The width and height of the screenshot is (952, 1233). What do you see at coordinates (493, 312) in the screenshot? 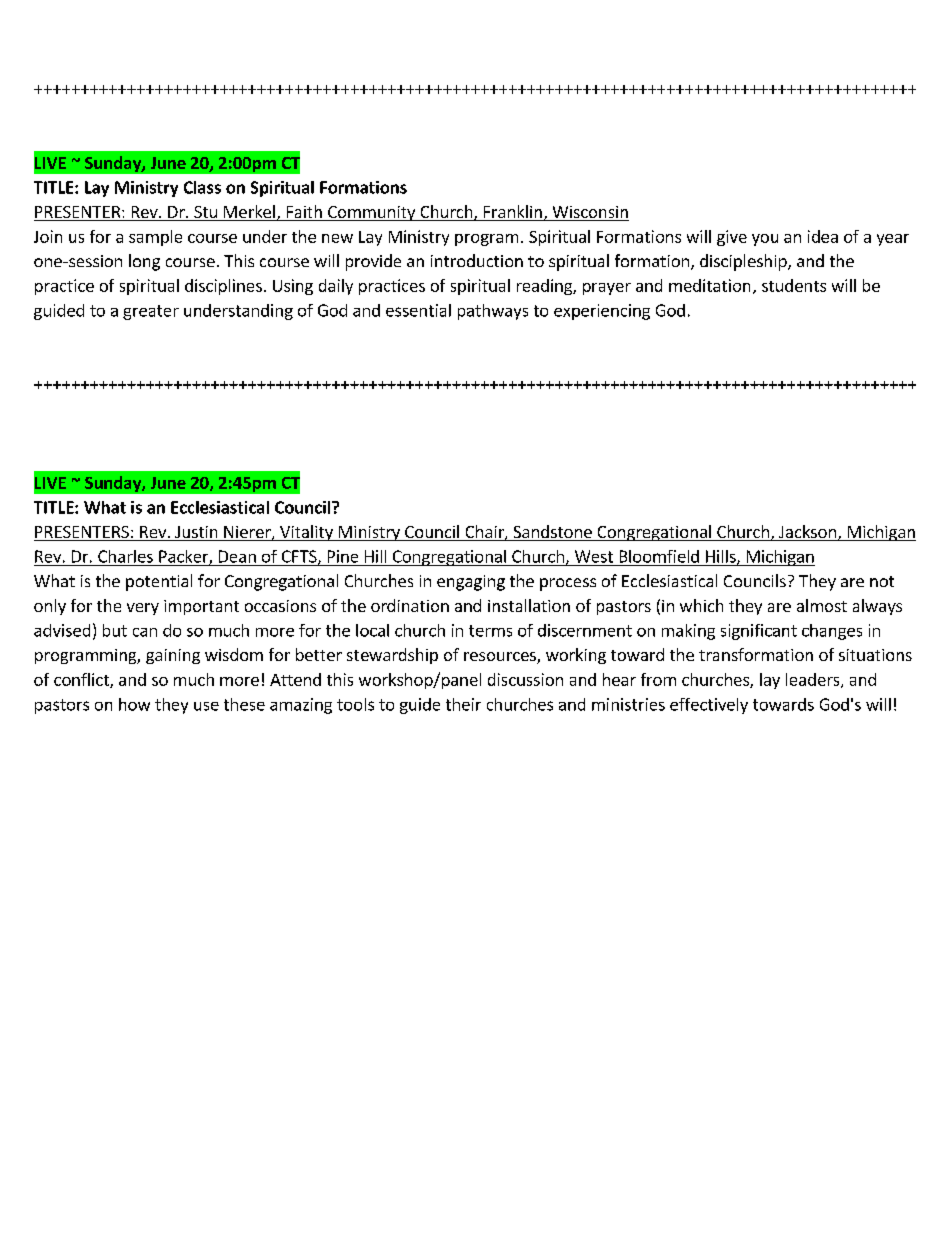
I see `pathways` at bounding box center [493, 312].
